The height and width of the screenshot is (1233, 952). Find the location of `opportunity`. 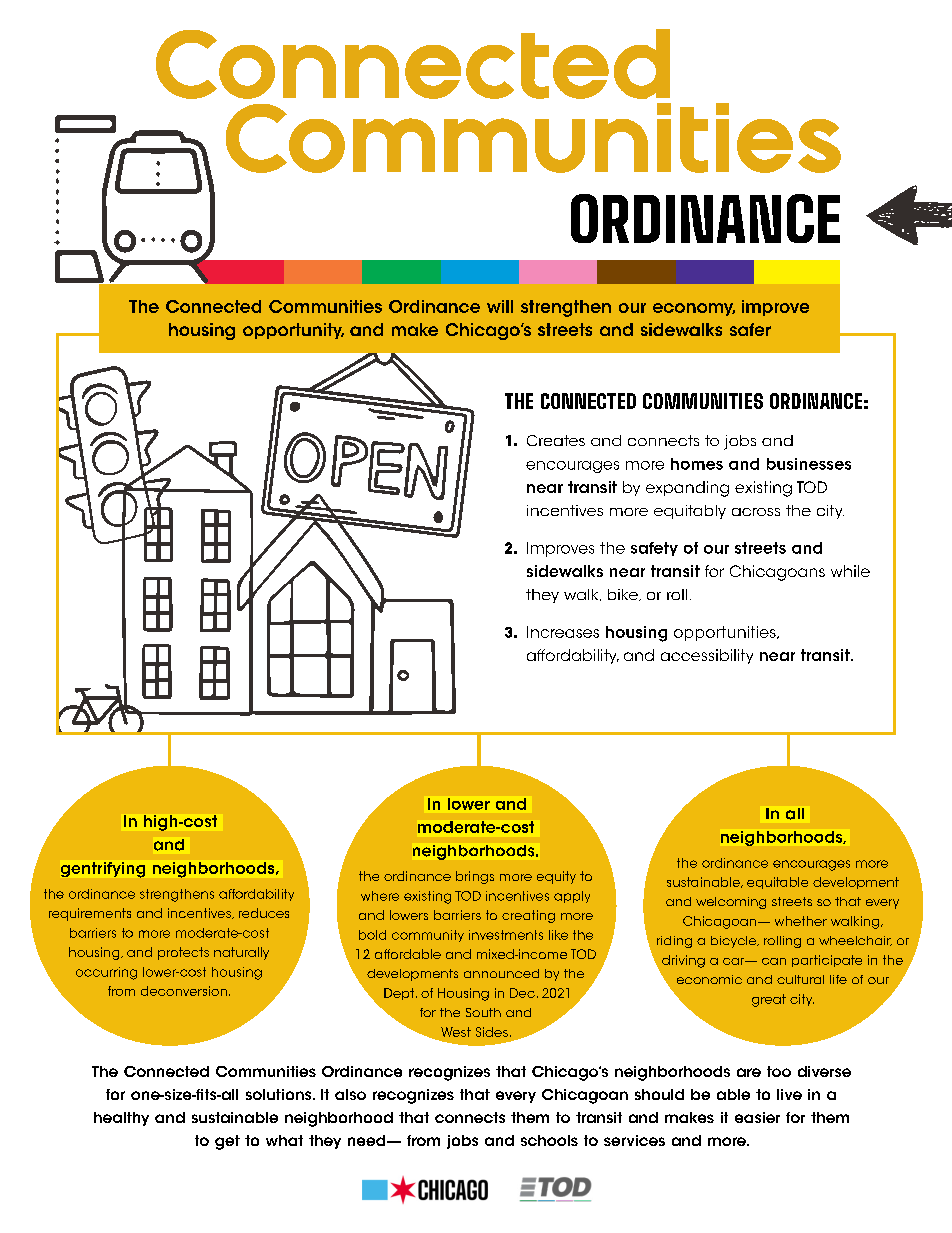

opportunity is located at coordinates (293, 331).
